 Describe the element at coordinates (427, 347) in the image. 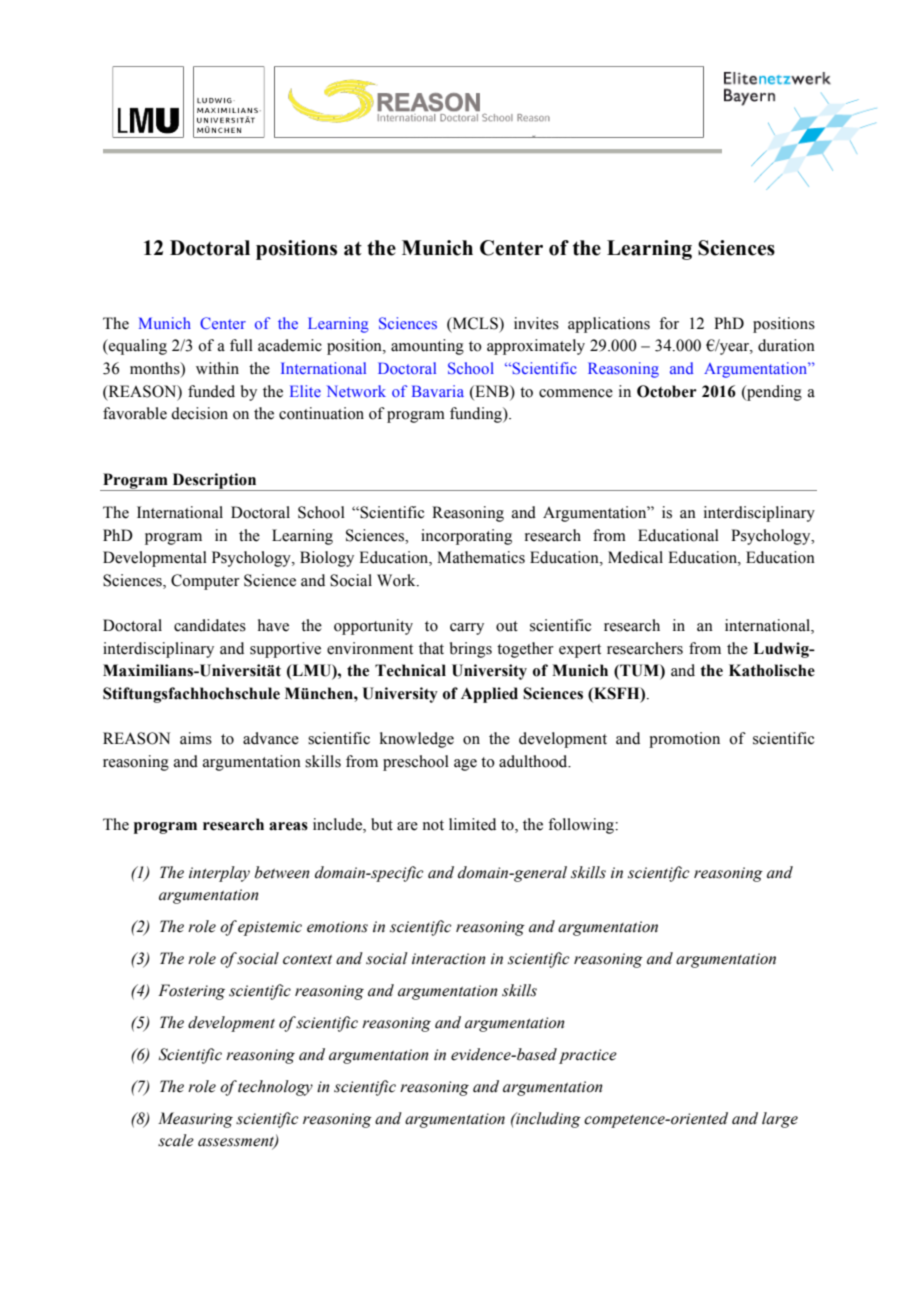

I see `amounting` at that location.
